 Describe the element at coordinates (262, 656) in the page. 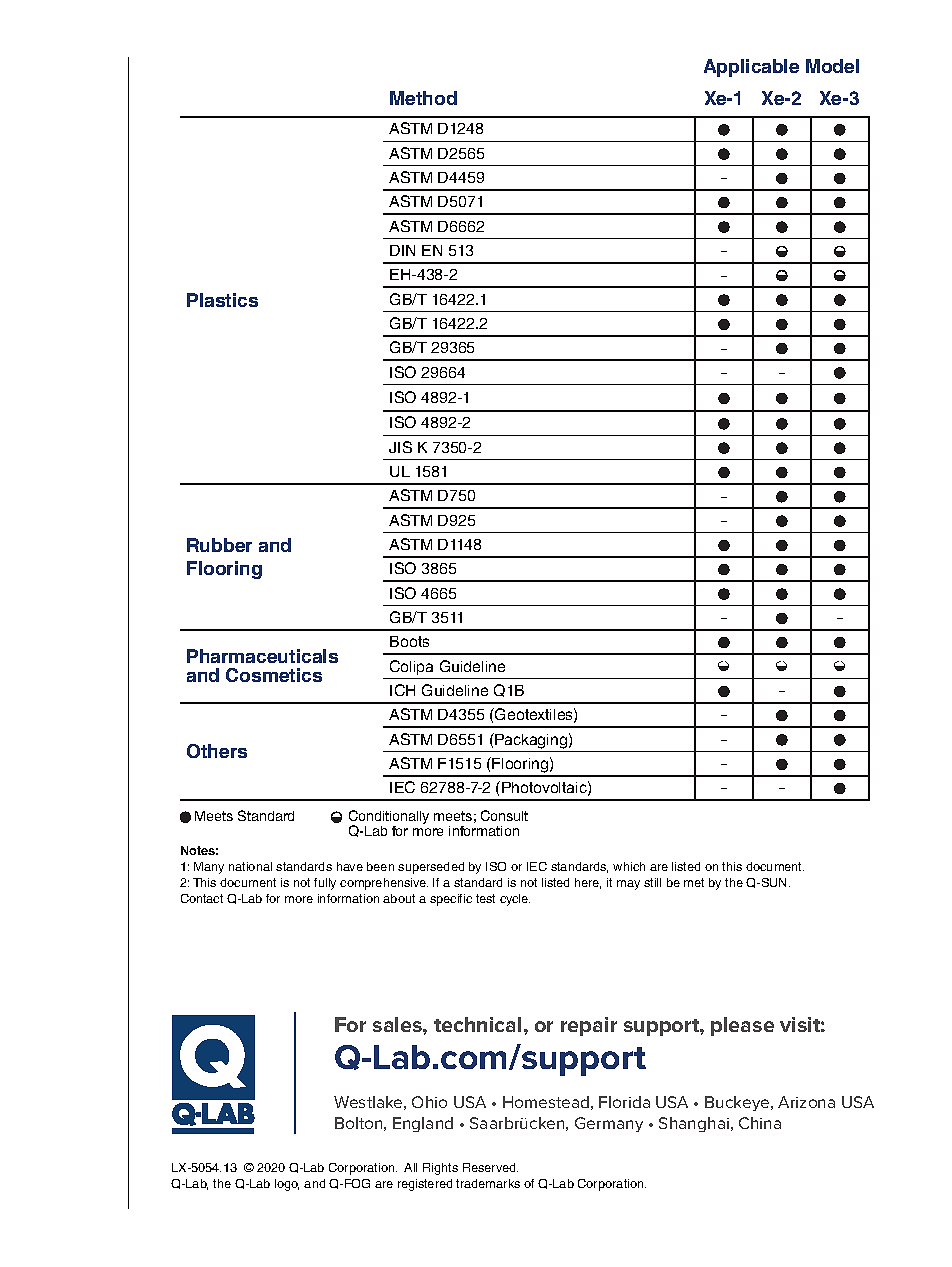

I see `Pharmaceuticals` at that location.
